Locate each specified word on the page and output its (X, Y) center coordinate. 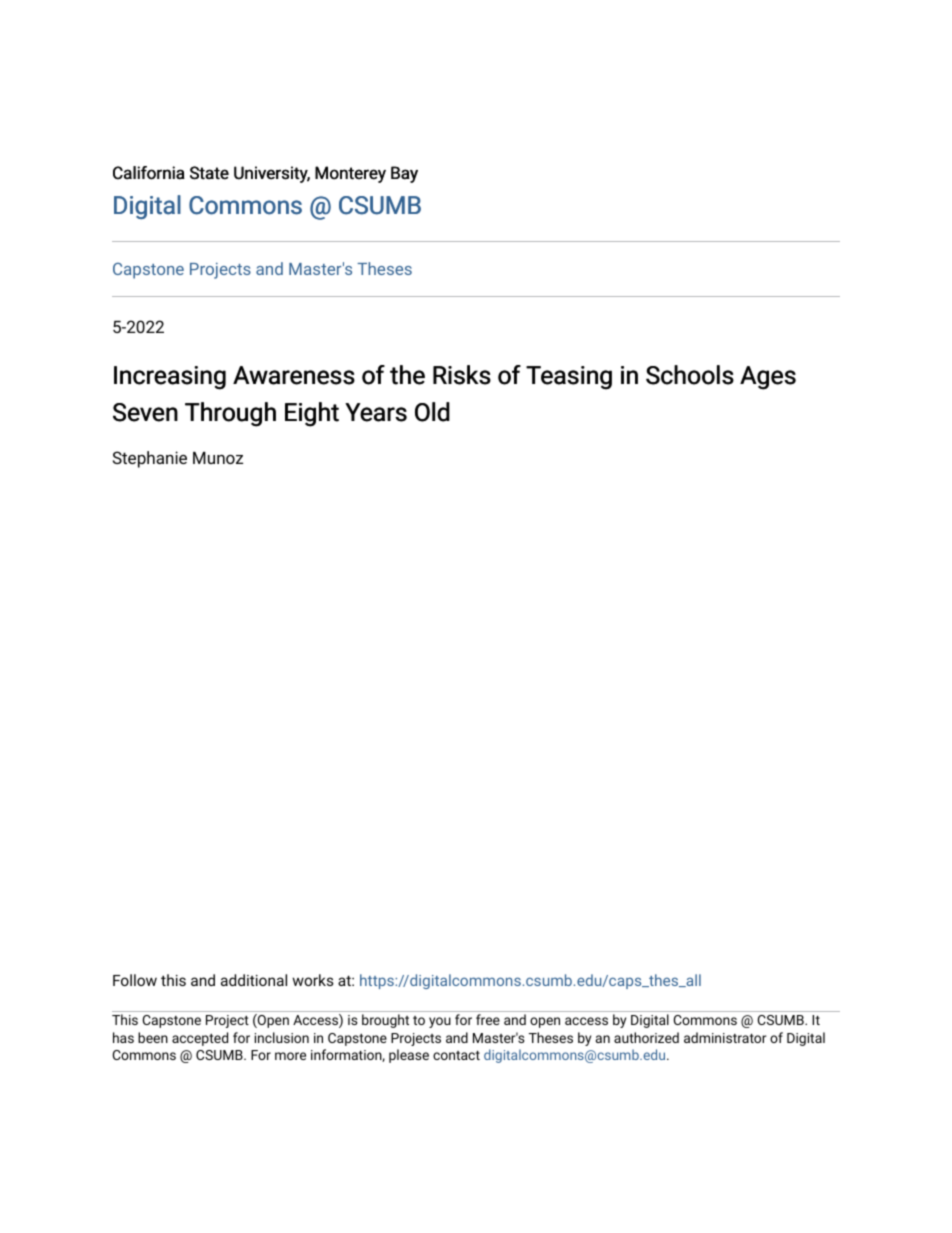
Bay (404, 174)
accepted (200, 1039)
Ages (768, 378)
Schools (690, 375)
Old (432, 412)
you (440, 1022)
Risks (462, 375)
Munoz (218, 458)
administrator (725, 1037)
